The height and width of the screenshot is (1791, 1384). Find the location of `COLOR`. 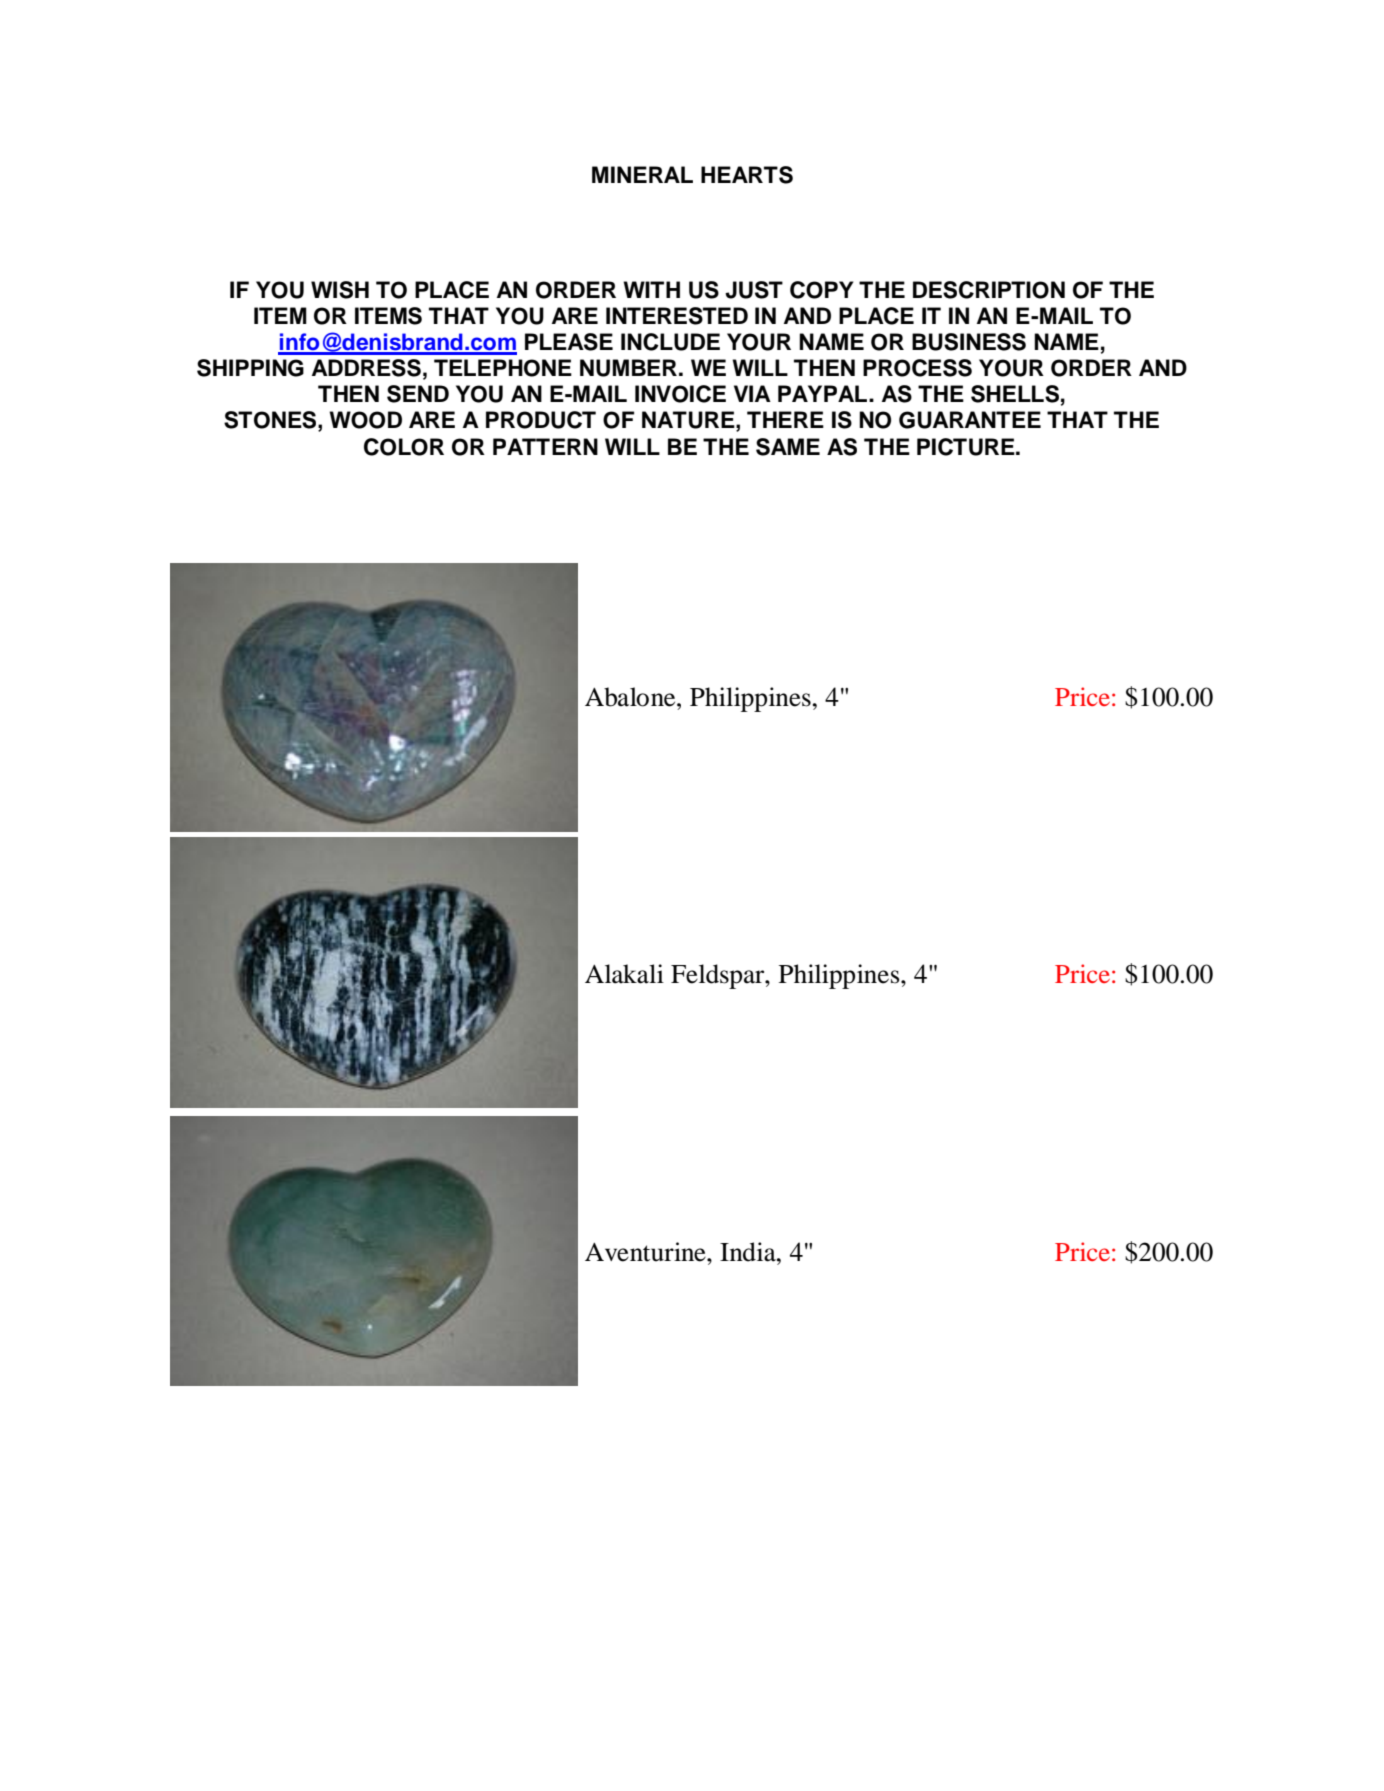

COLOR is located at coordinates (404, 447).
